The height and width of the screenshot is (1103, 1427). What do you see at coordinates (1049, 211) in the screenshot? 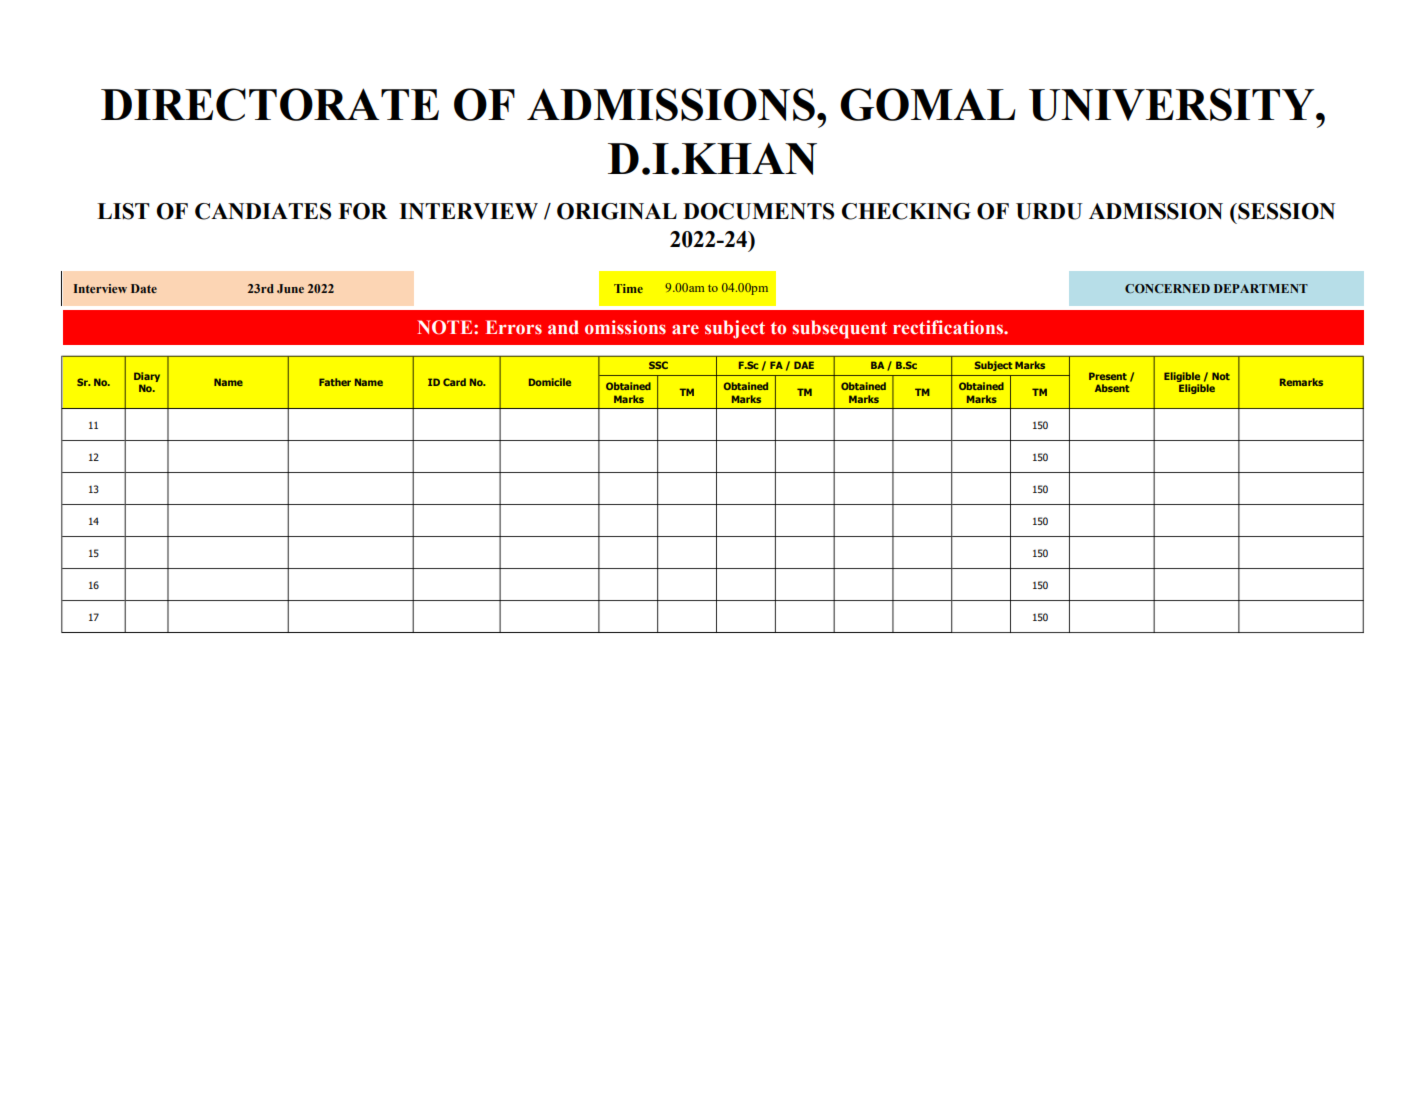
I see `URDU` at bounding box center [1049, 211].
